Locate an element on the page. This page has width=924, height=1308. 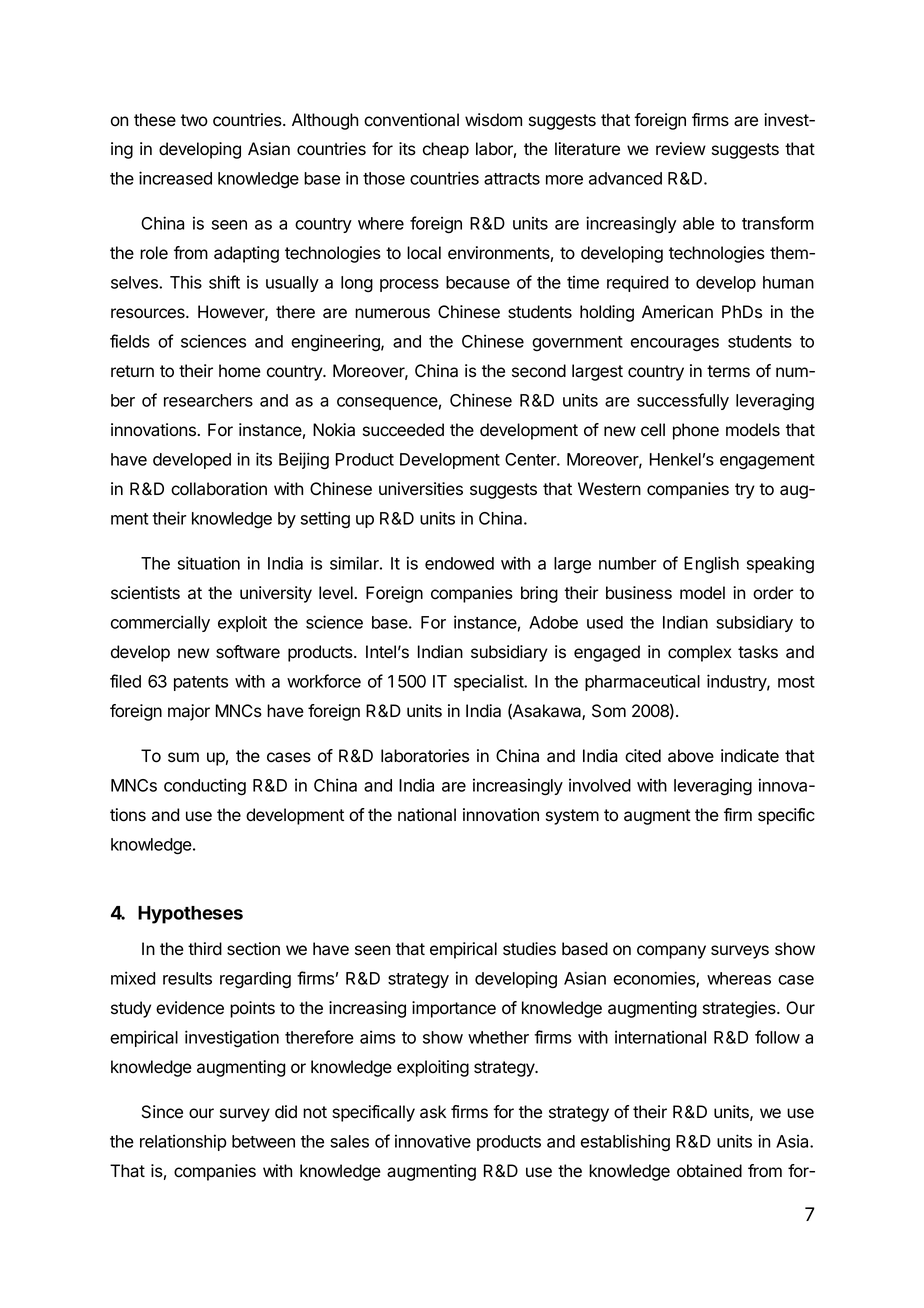
specialist is located at coordinates (489, 682).
